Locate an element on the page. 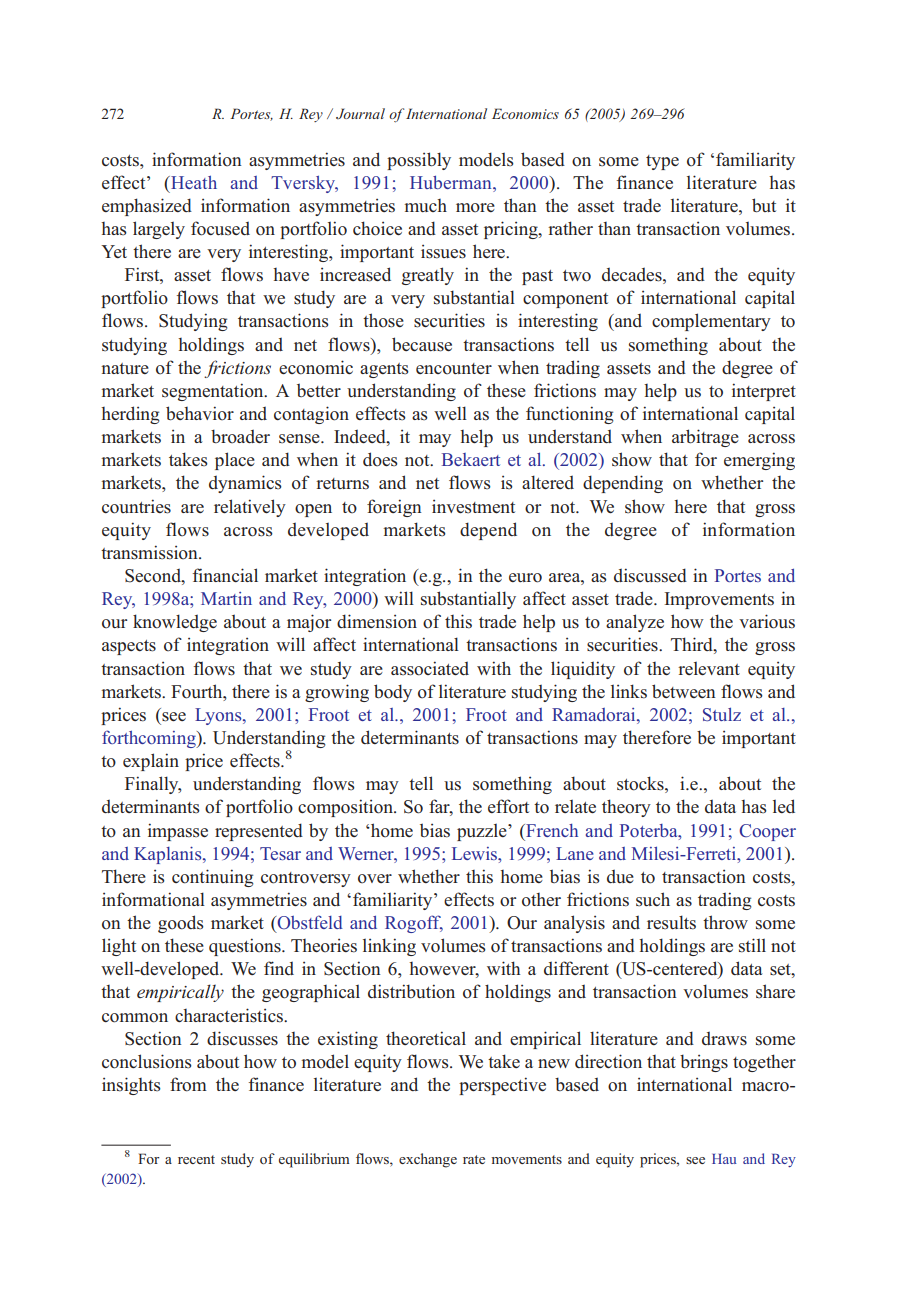 The image size is (906, 1316). Hau is located at coordinates (724, 1159).
